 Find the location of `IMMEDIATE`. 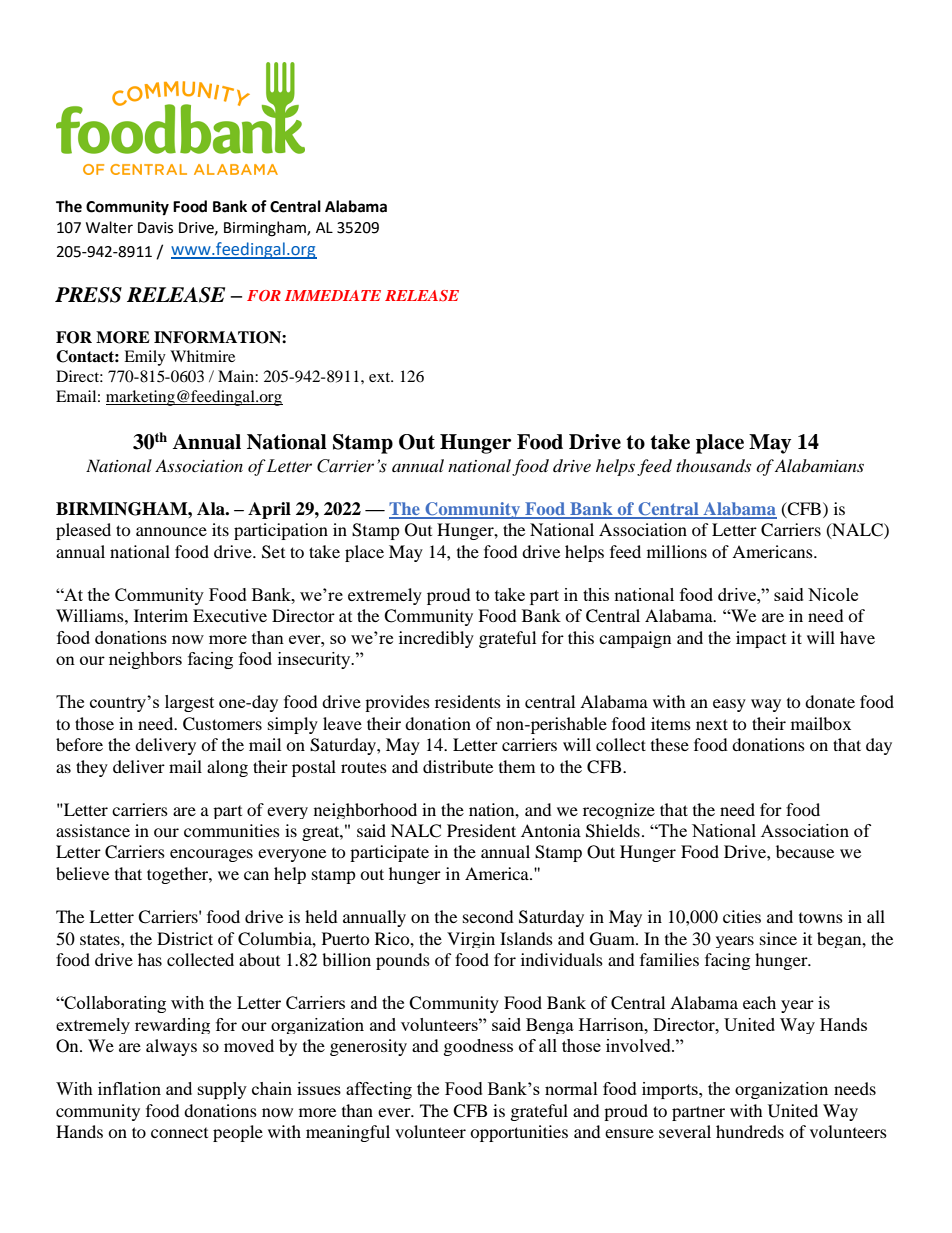

IMMEDIATE is located at coordinates (333, 295).
